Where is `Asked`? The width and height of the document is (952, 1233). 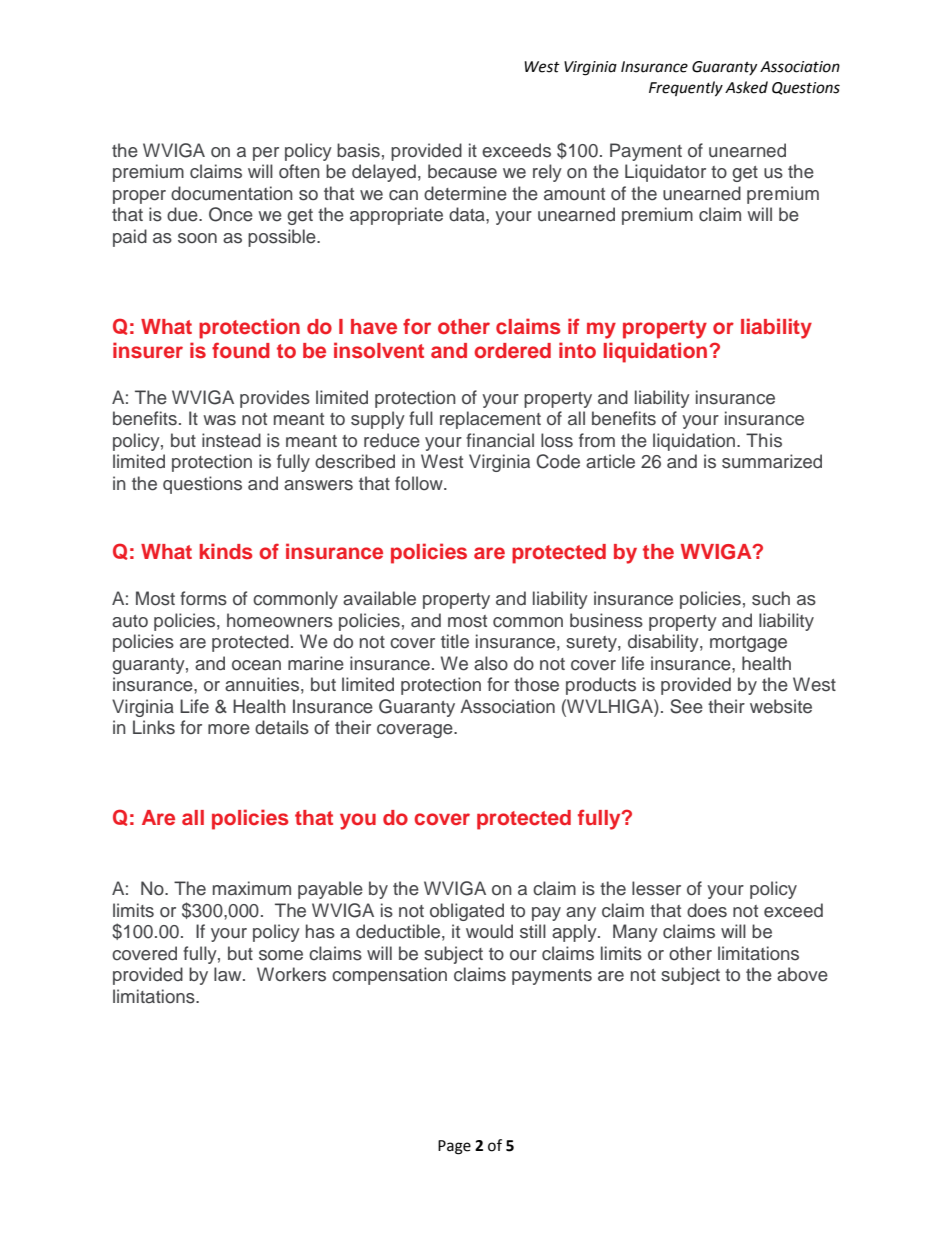
Asked is located at coordinates (746, 87).
